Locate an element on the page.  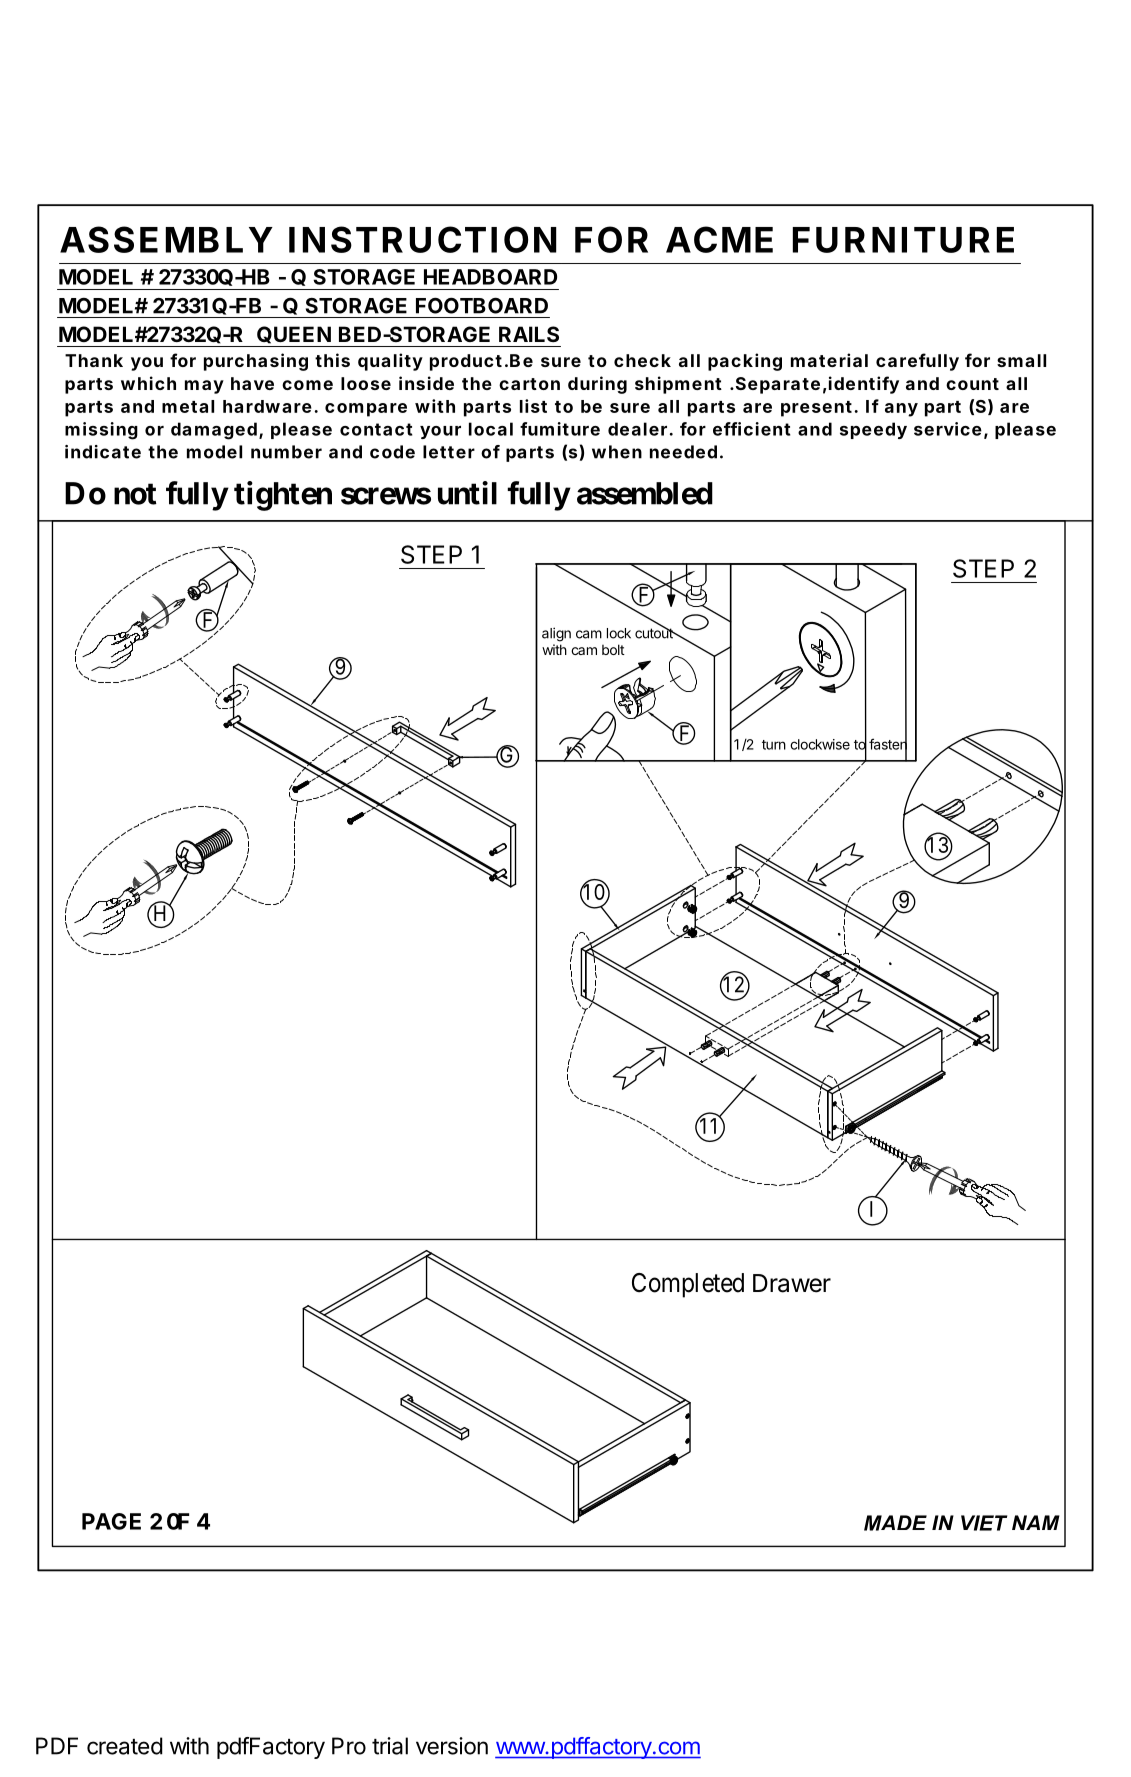
version is located at coordinates (452, 1746).
